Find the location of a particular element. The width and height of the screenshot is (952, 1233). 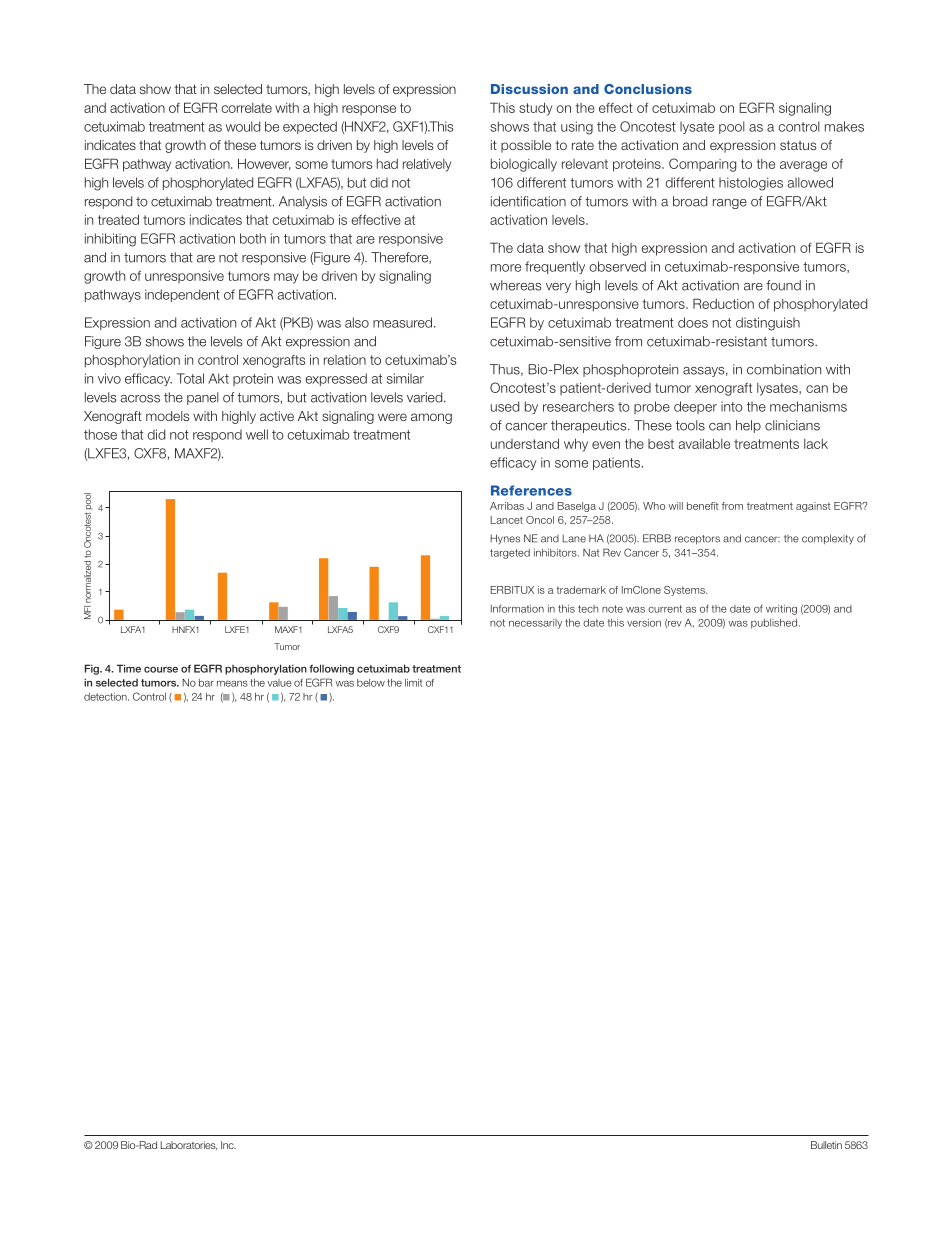

version is located at coordinates (644, 623).
